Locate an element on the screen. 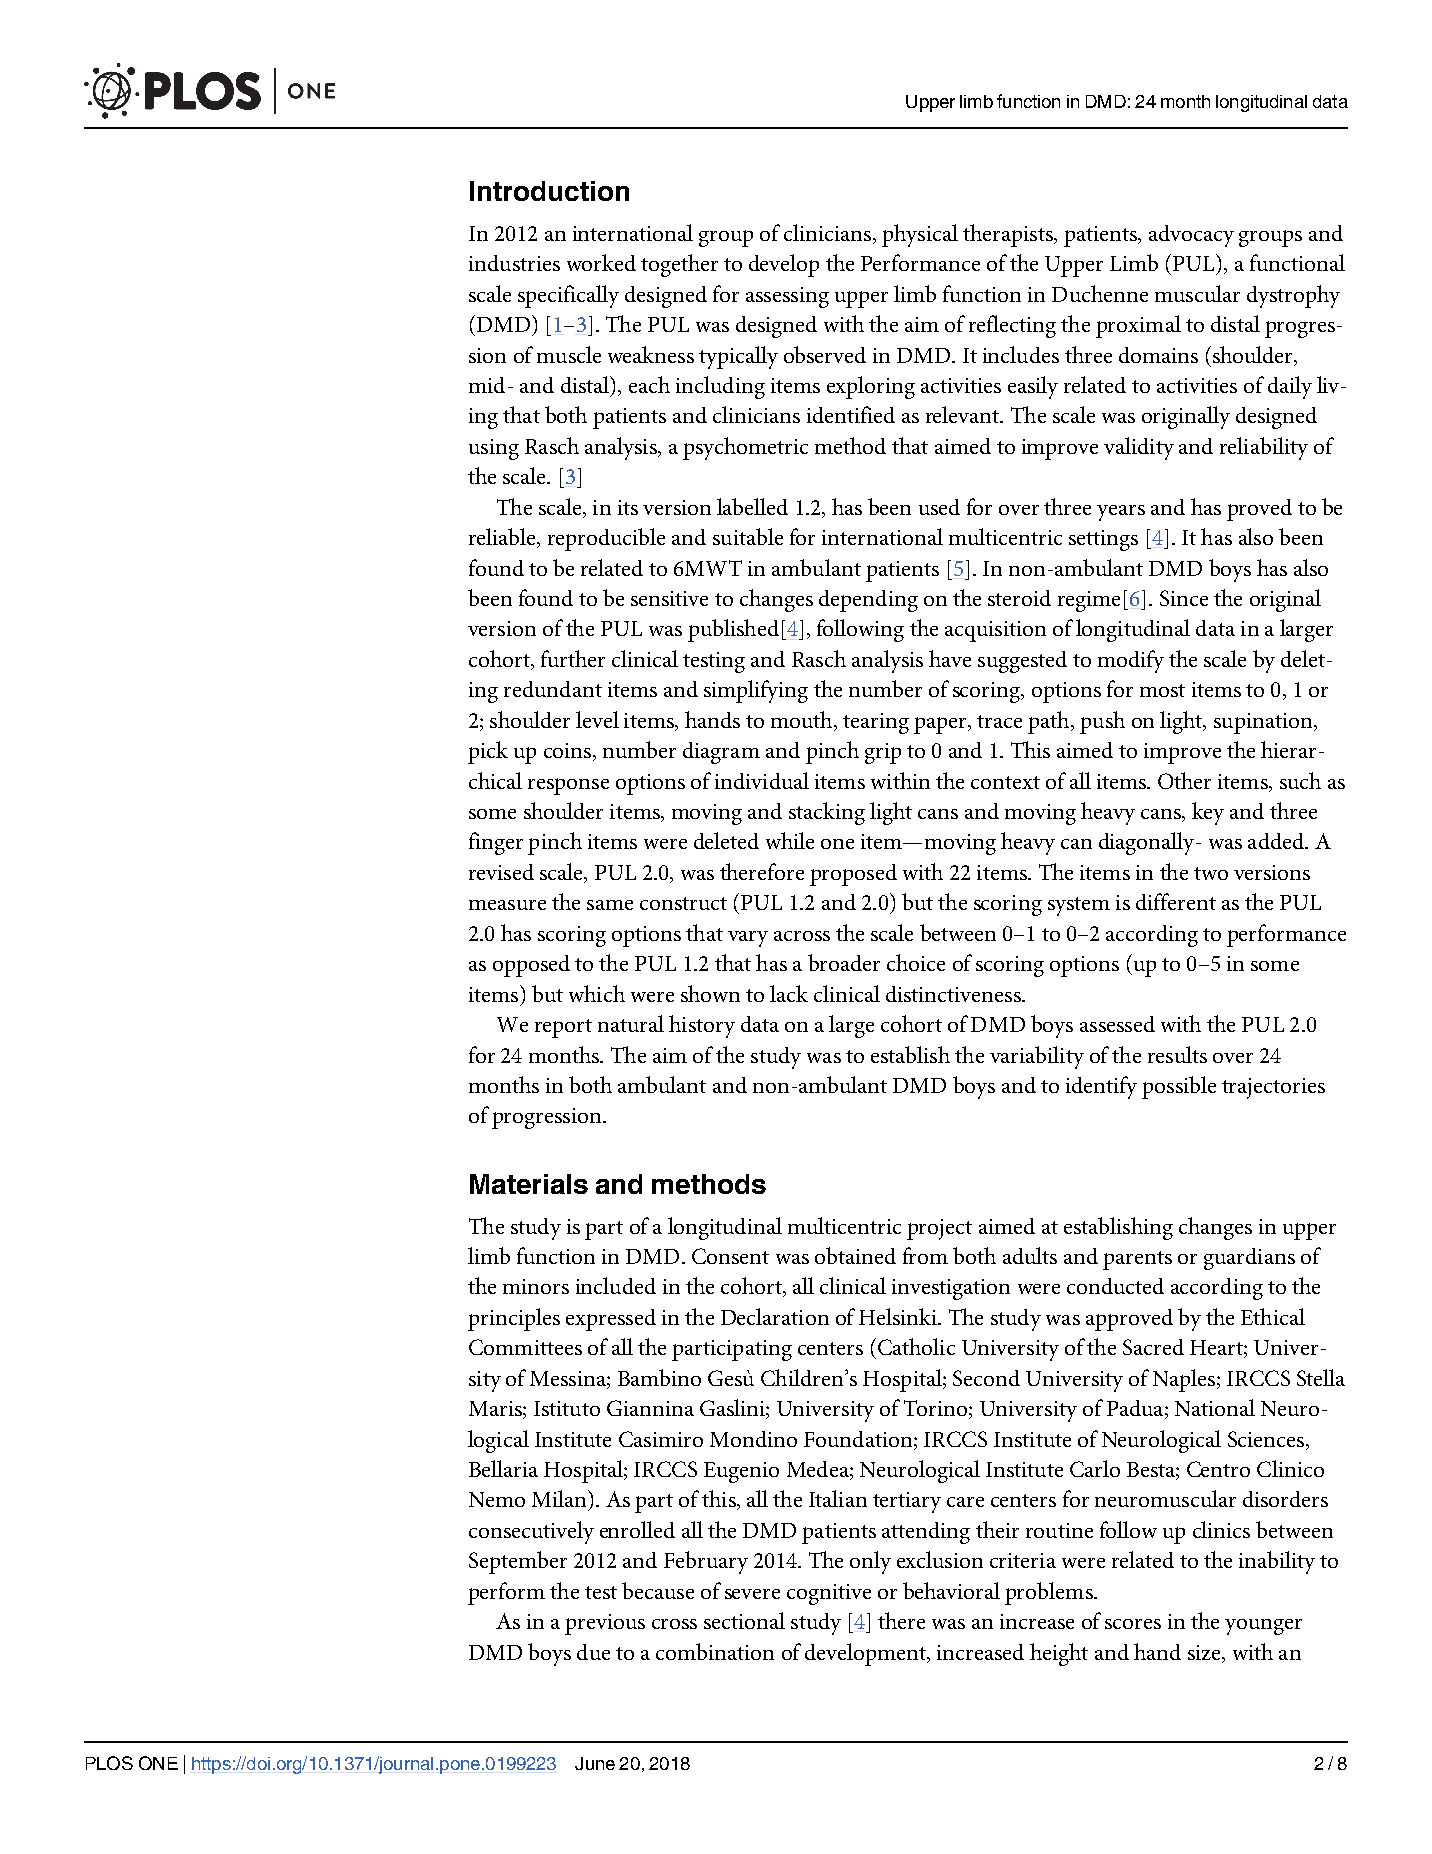 The width and height of the screenshot is (1432, 1854). size is located at coordinates (1205, 1652).
